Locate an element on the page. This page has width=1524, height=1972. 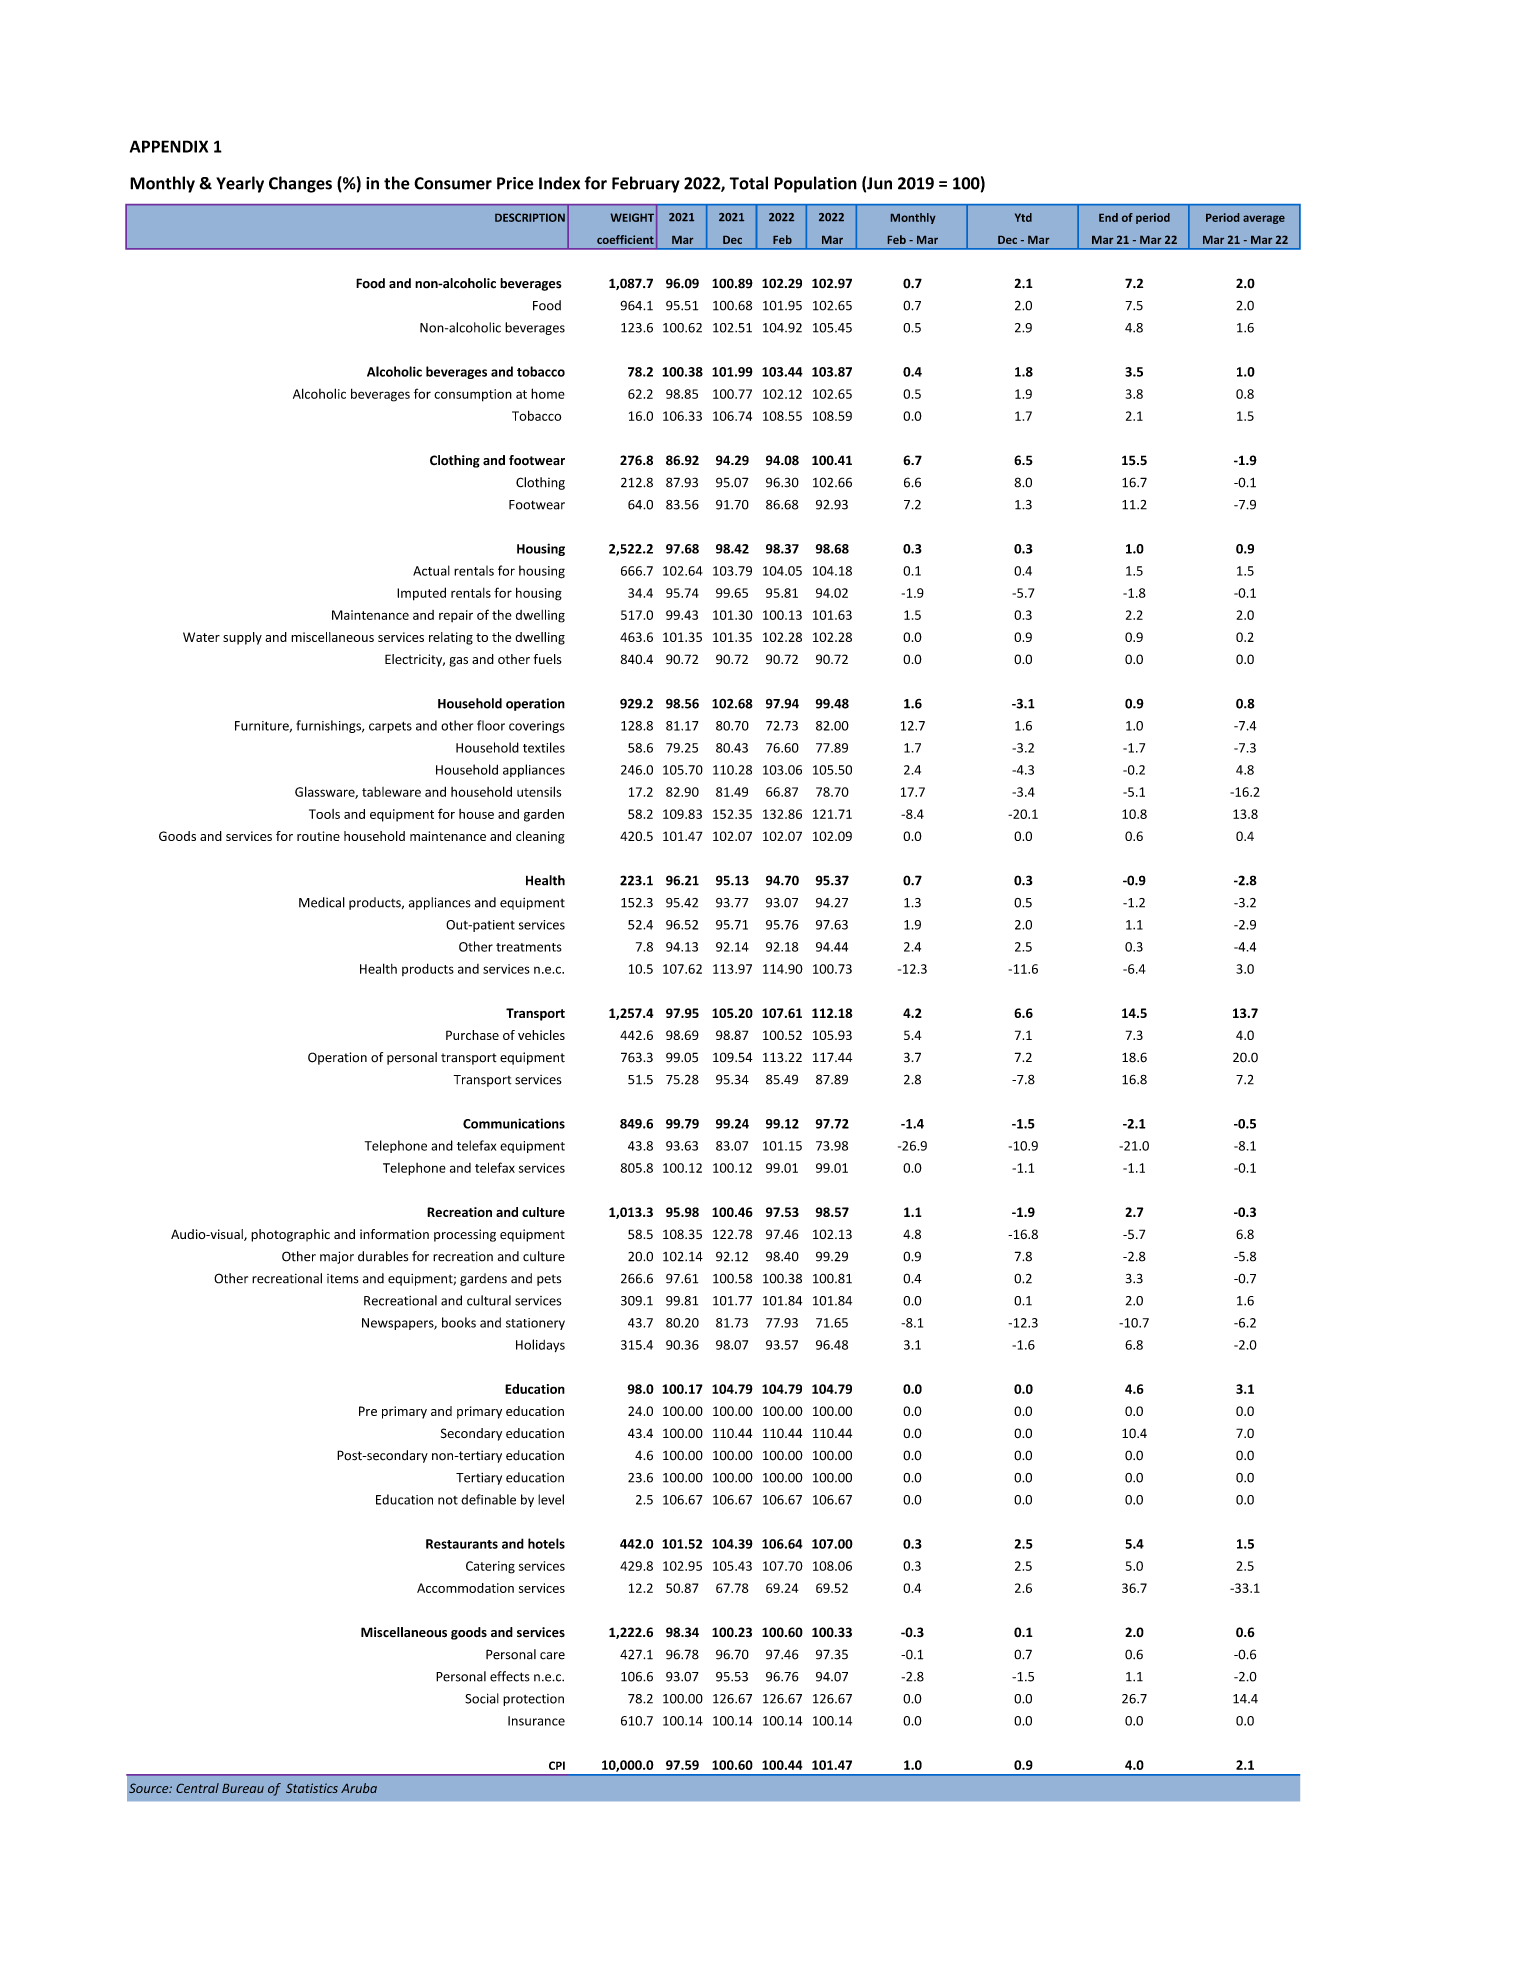
photographic is located at coordinates (290, 1235).
